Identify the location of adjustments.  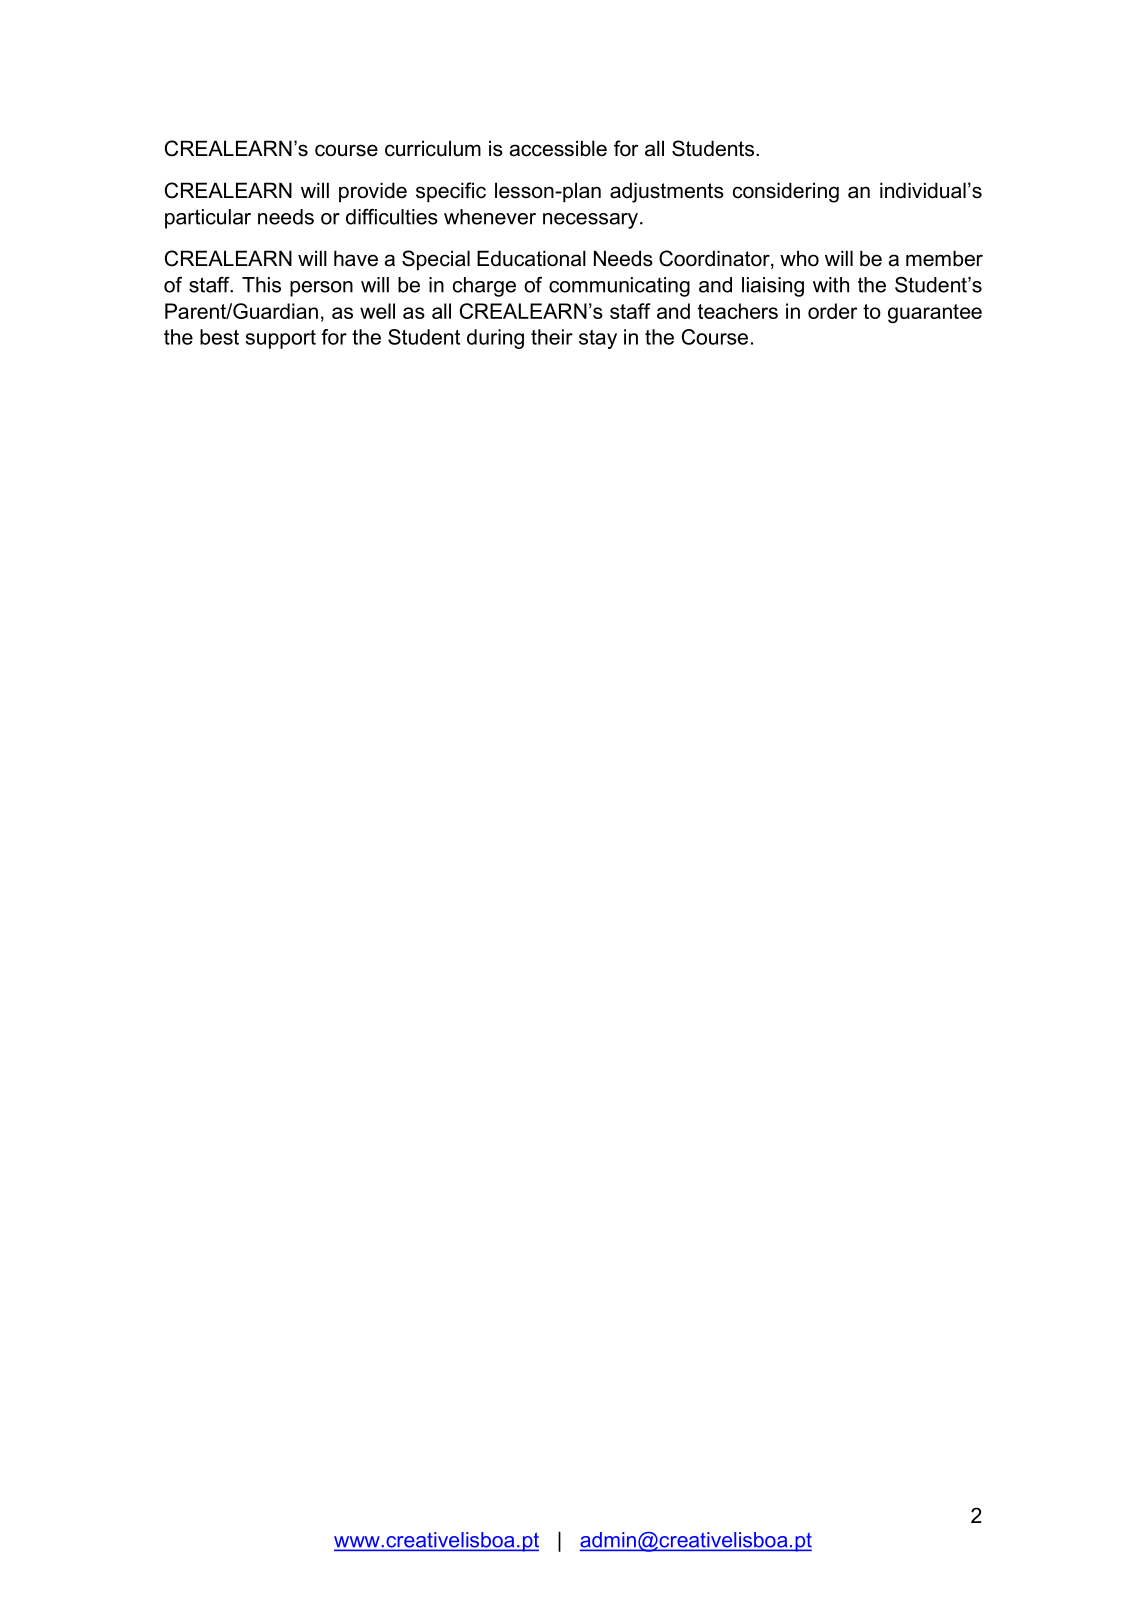
(667, 192).
